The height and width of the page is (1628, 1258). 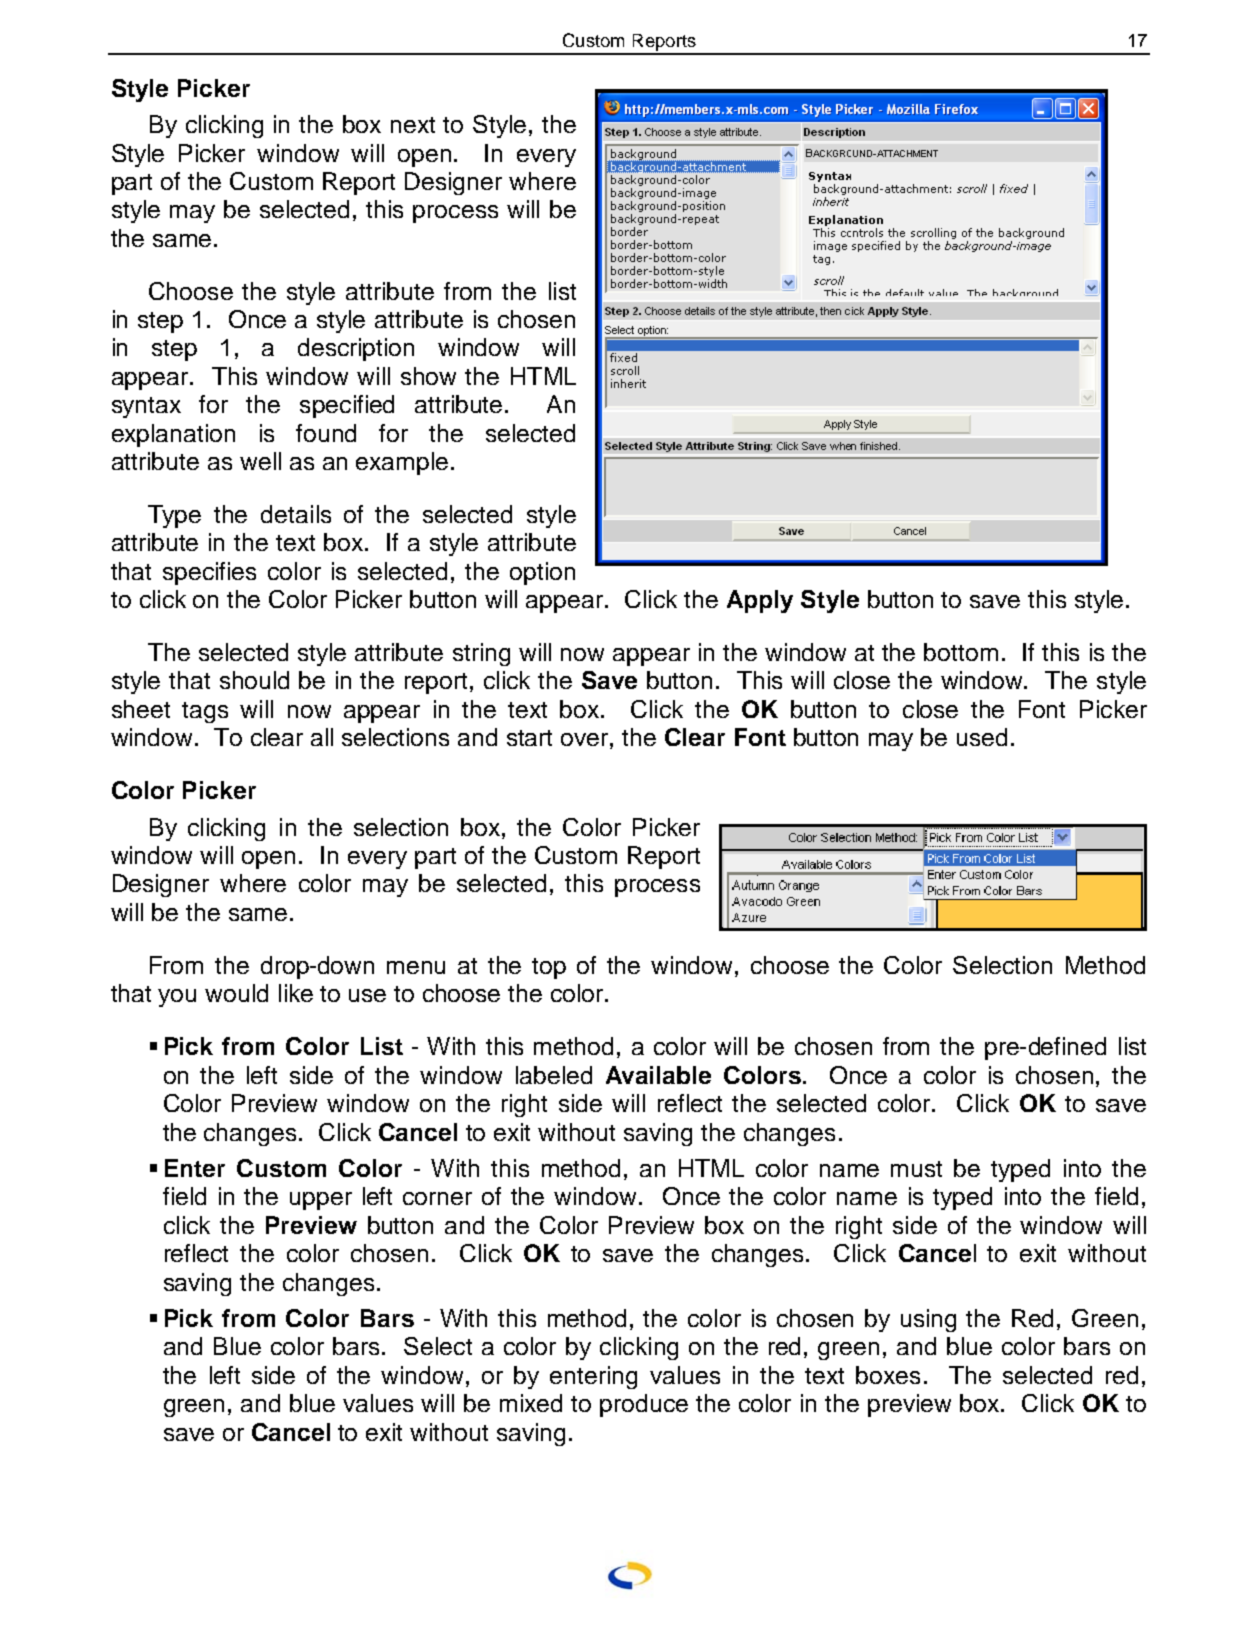 I want to click on description, so click(x=356, y=349).
